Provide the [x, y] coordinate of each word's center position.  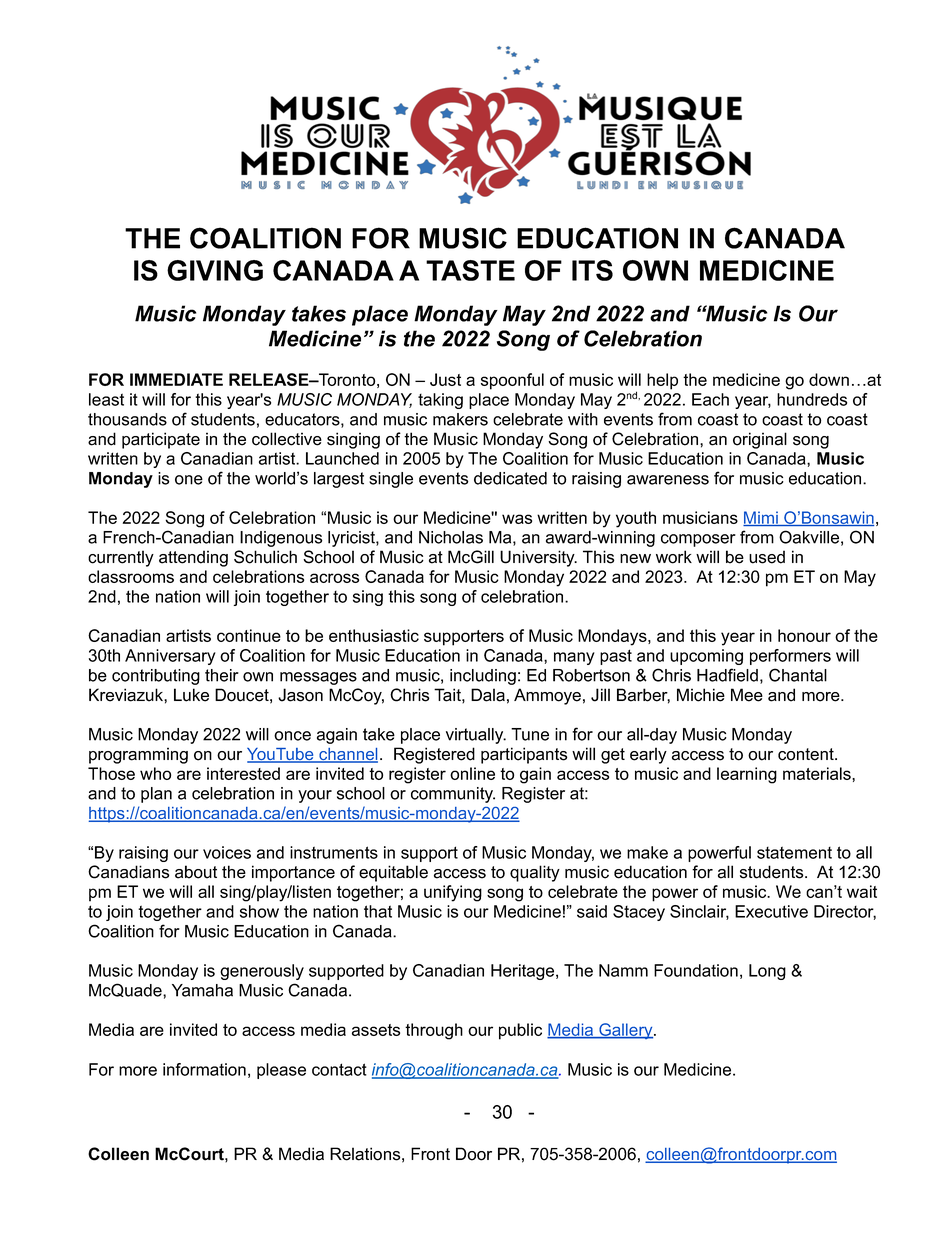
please [281, 1071]
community [453, 795]
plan [156, 795]
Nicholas [451, 537]
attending [193, 558]
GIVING [215, 270]
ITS [592, 270]
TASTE [470, 270]
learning [747, 775]
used [767, 557]
